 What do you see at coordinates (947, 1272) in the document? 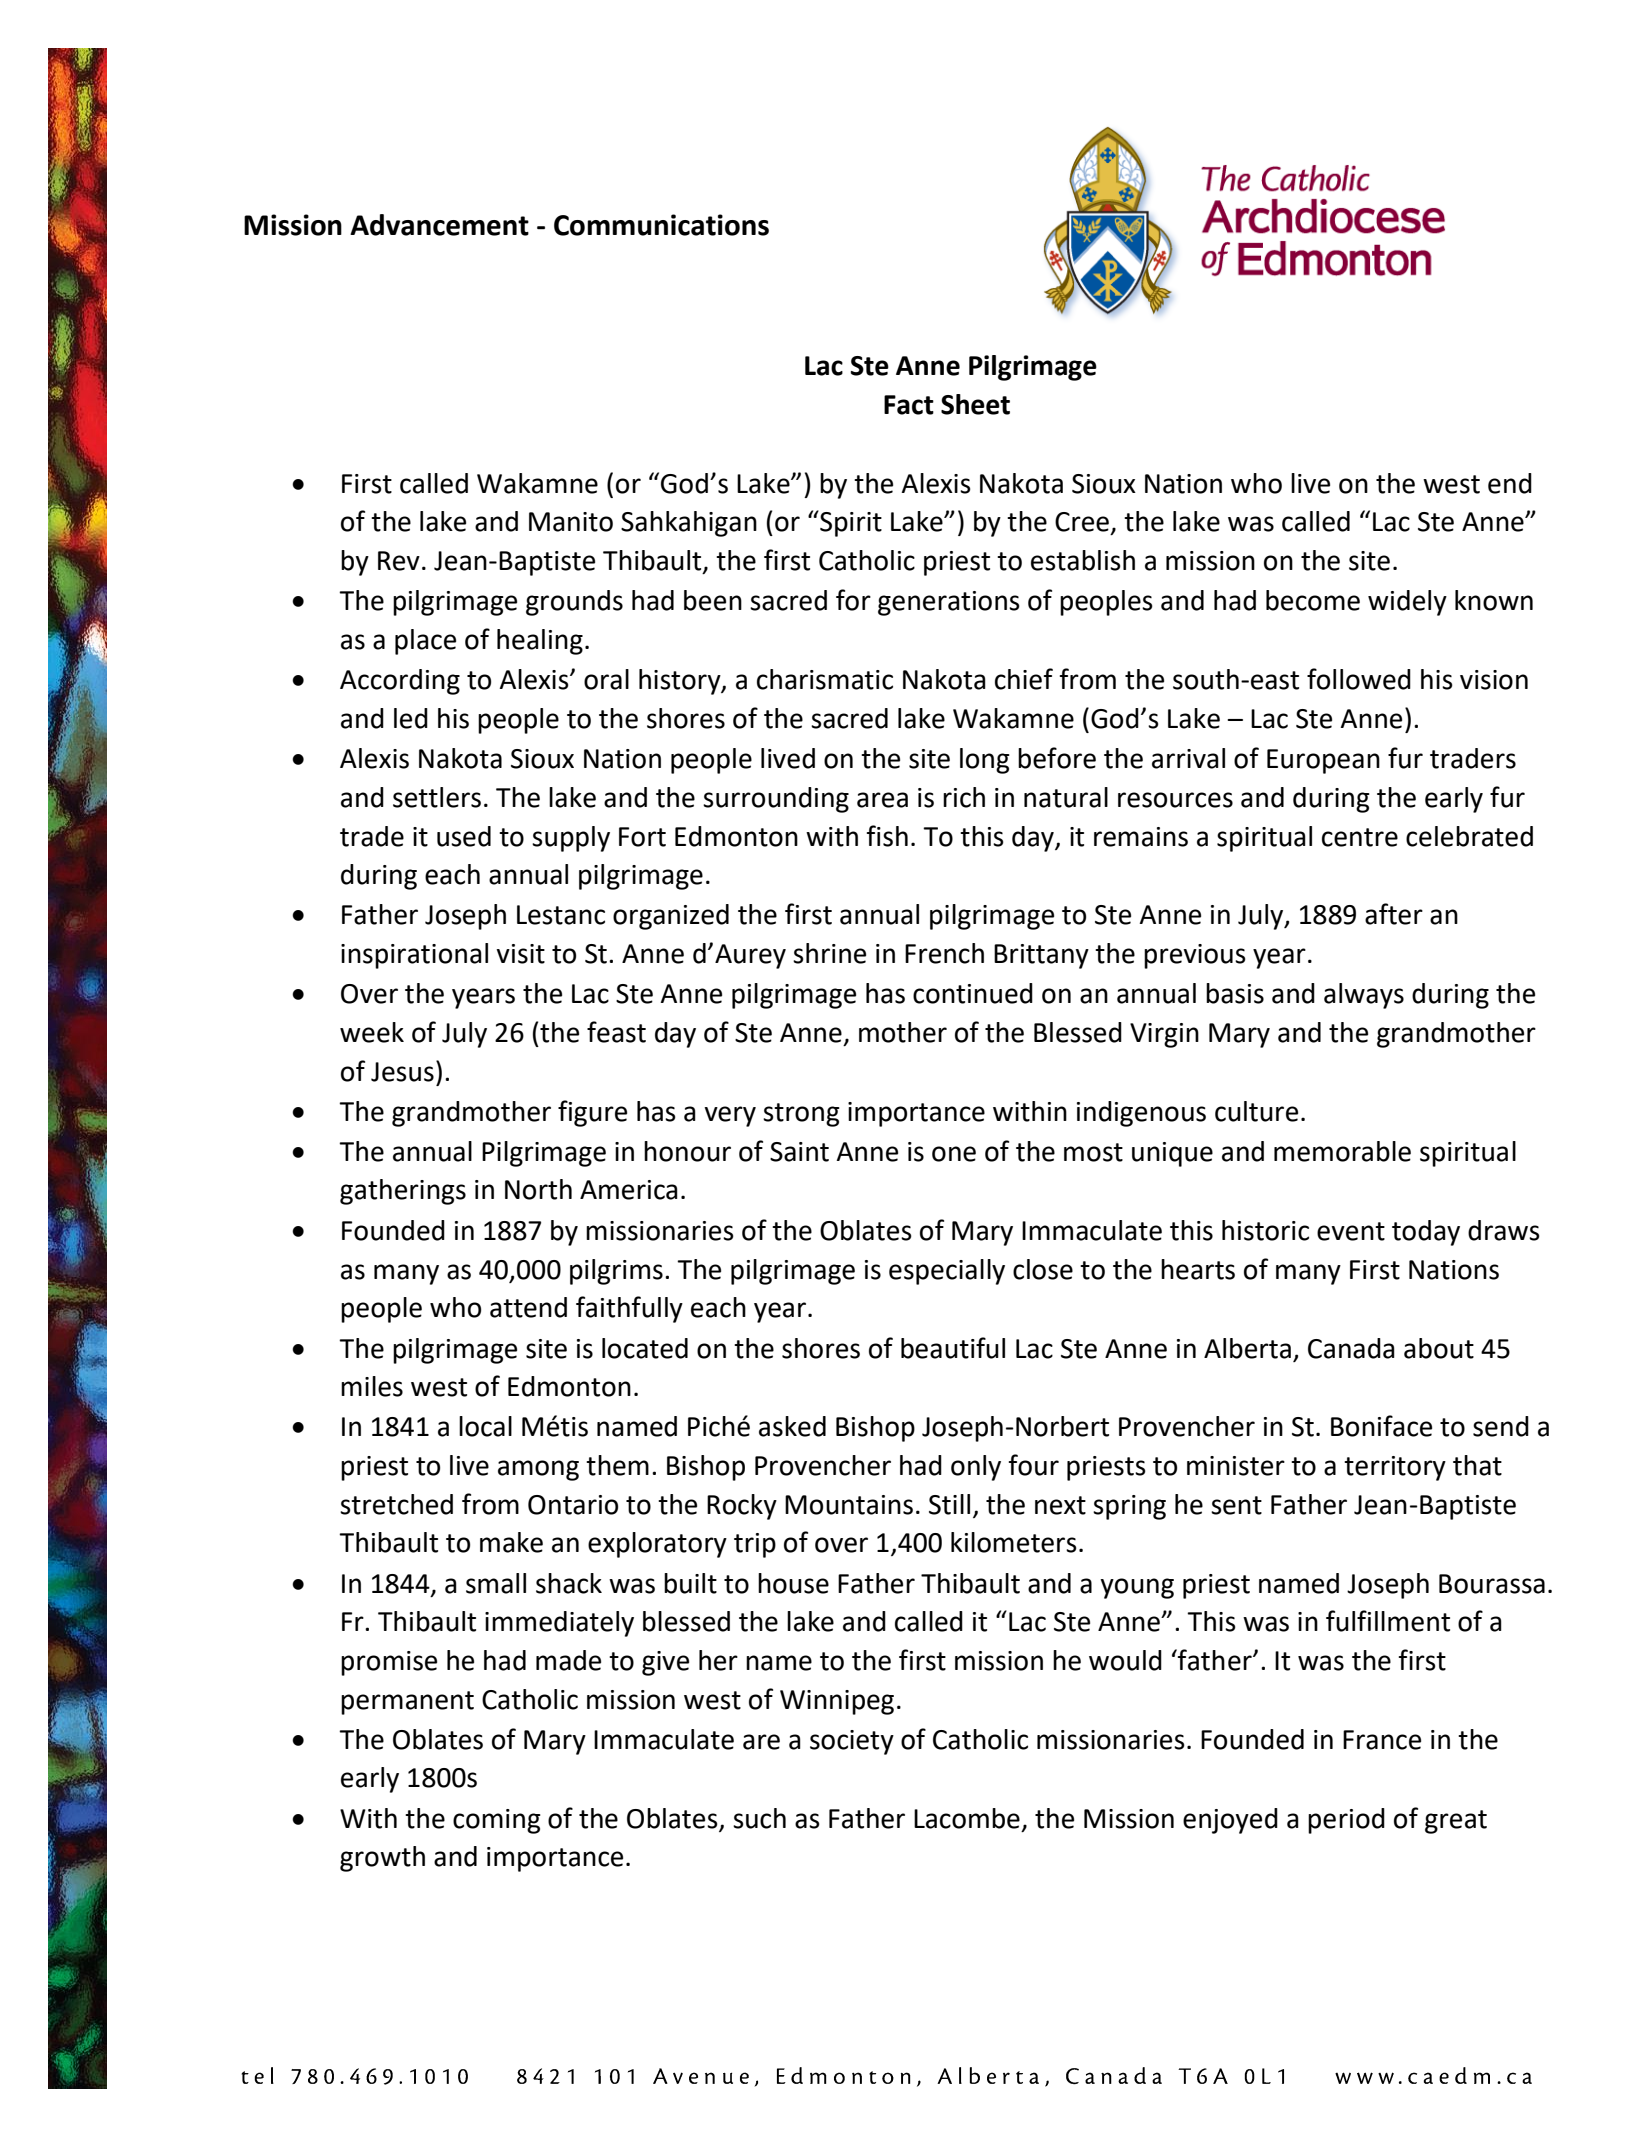
I see `especially` at bounding box center [947, 1272].
